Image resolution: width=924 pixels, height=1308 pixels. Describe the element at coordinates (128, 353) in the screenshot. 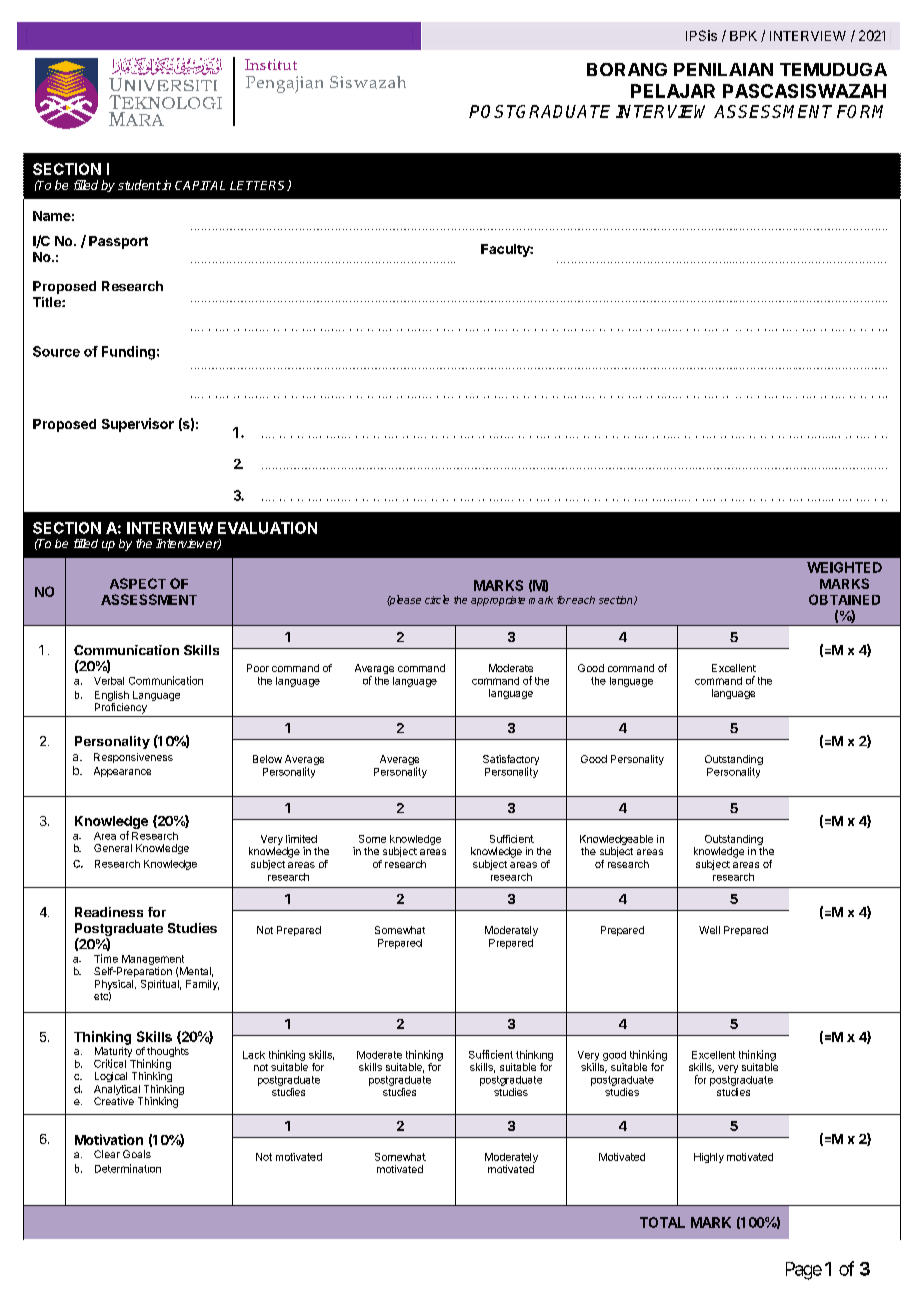

I see `Funding` at that location.
